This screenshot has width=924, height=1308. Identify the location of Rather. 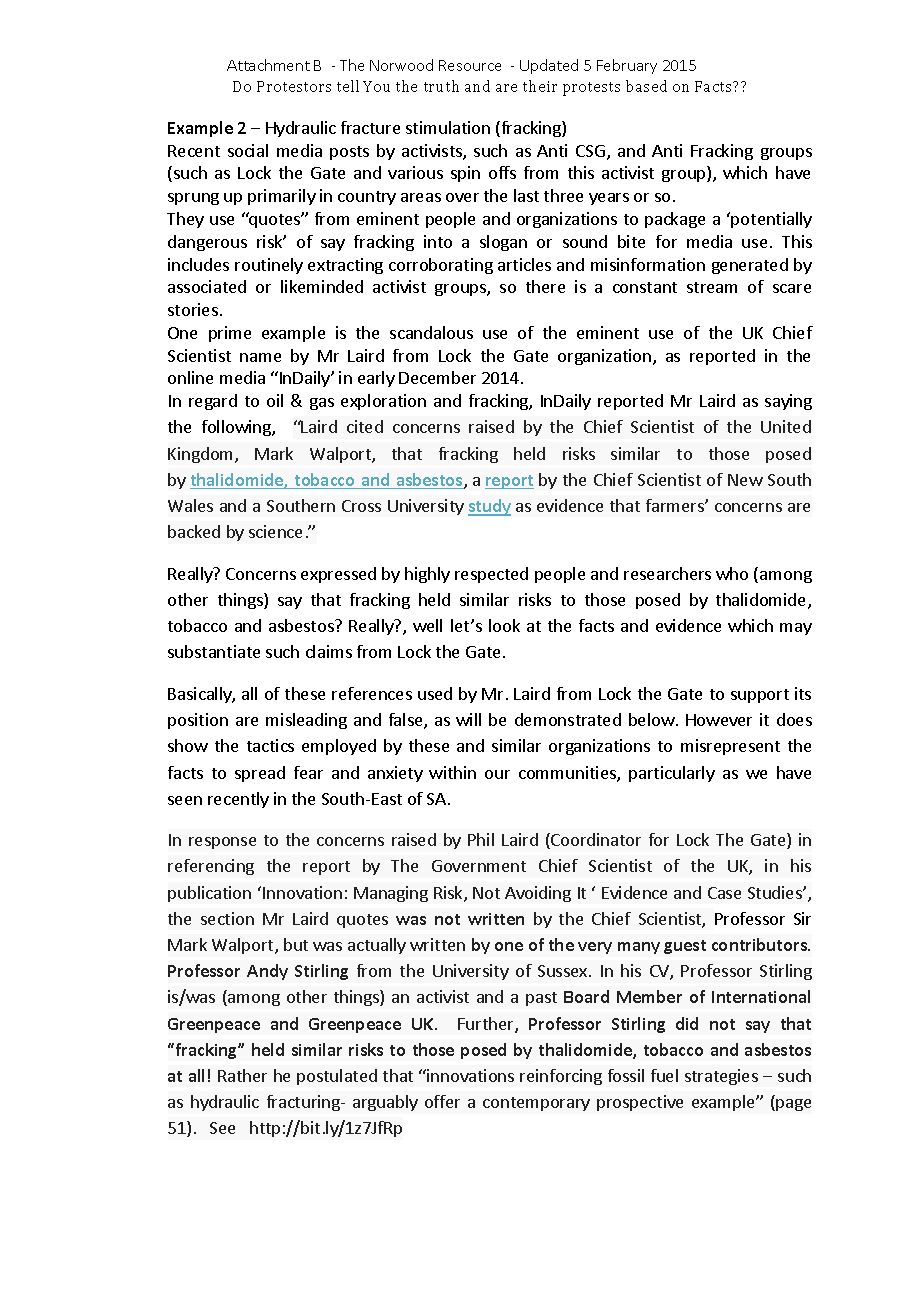
(242, 1075).
